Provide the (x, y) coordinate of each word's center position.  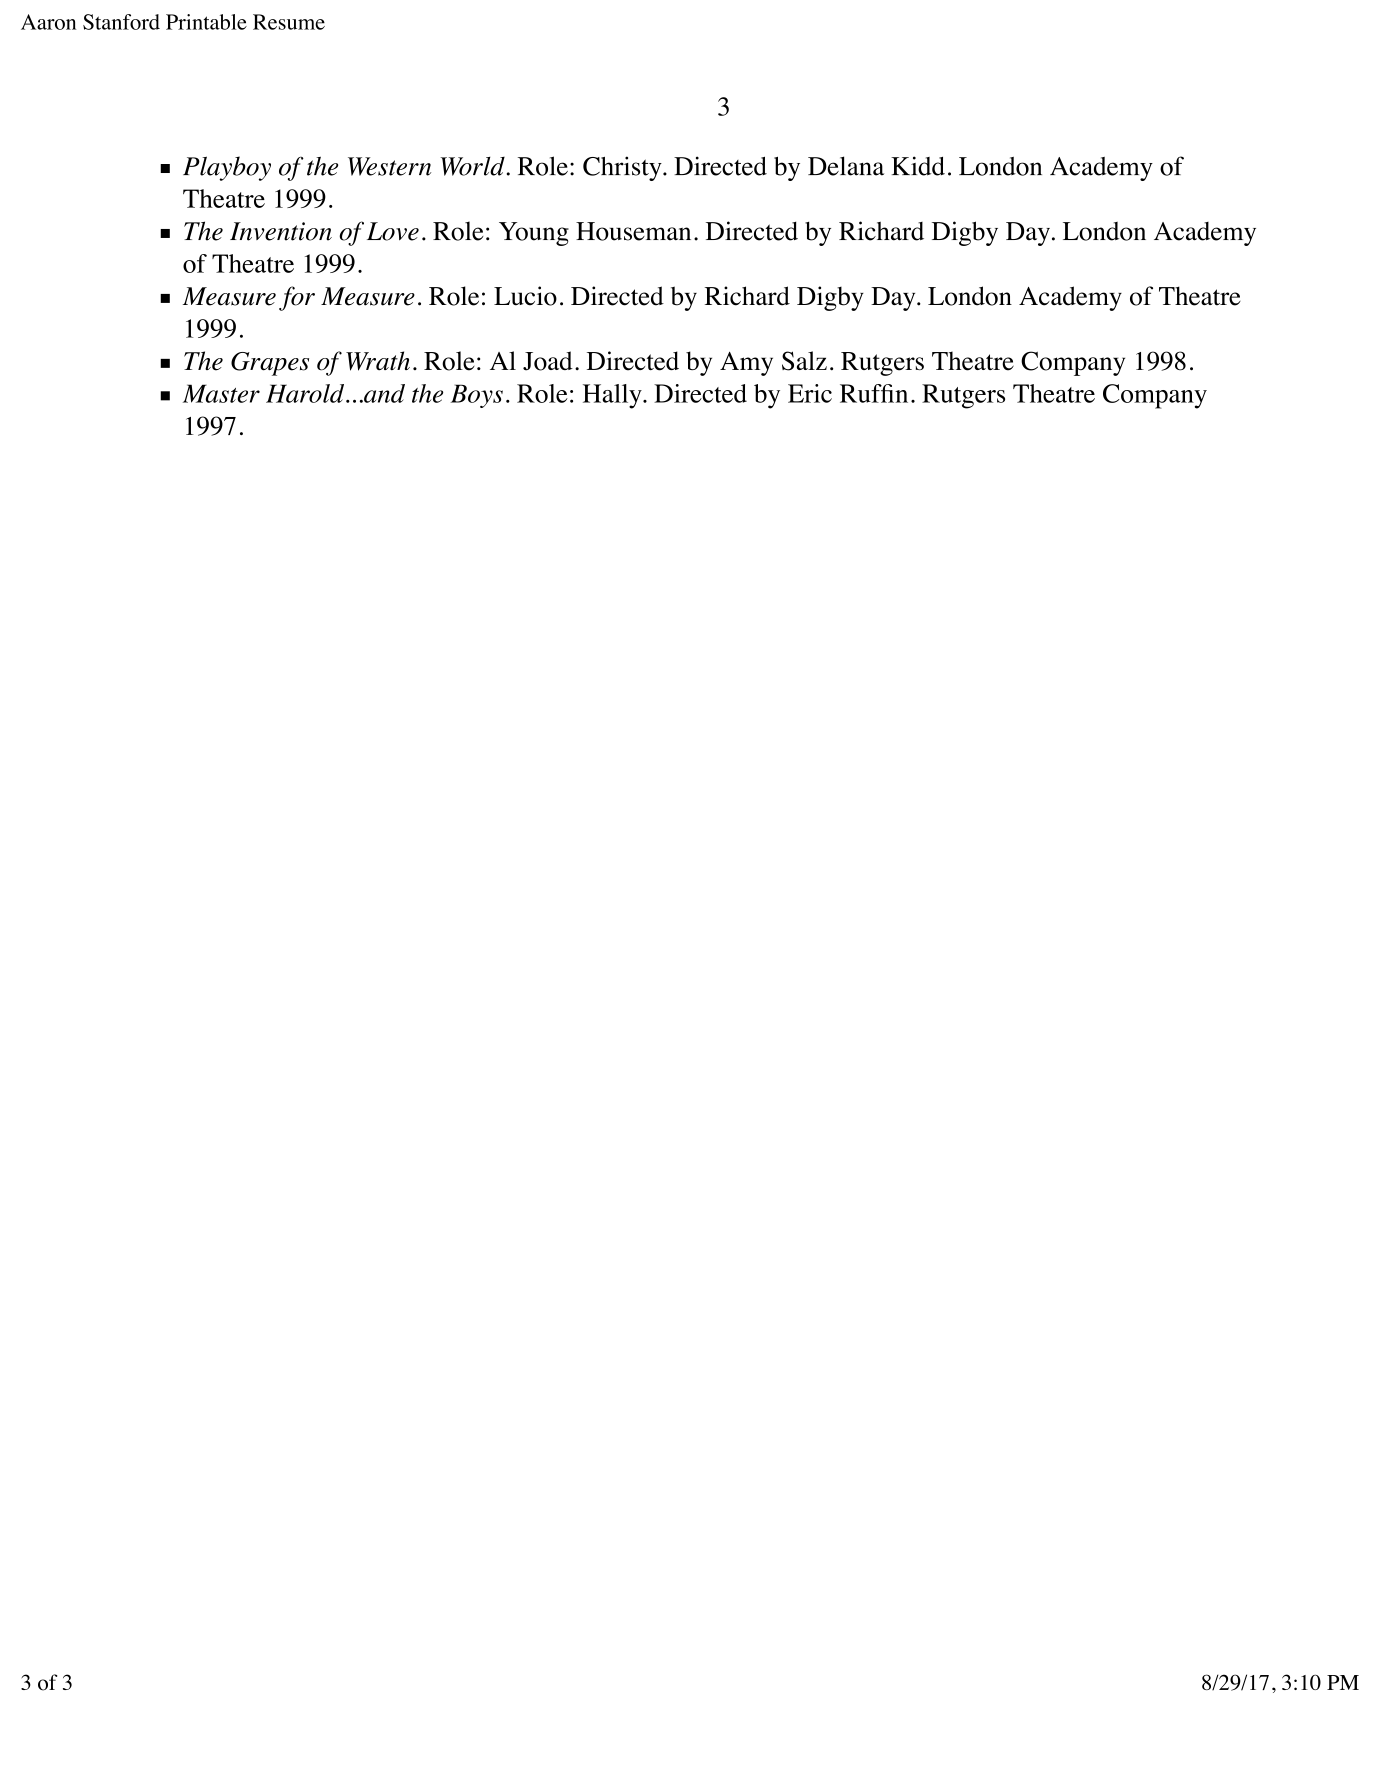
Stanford (121, 22)
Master (221, 393)
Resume (289, 22)
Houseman (633, 231)
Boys (476, 396)
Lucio (525, 296)
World (473, 166)
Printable (206, 22)
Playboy (227, 168)
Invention (281, 231)
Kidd (918, 166)
